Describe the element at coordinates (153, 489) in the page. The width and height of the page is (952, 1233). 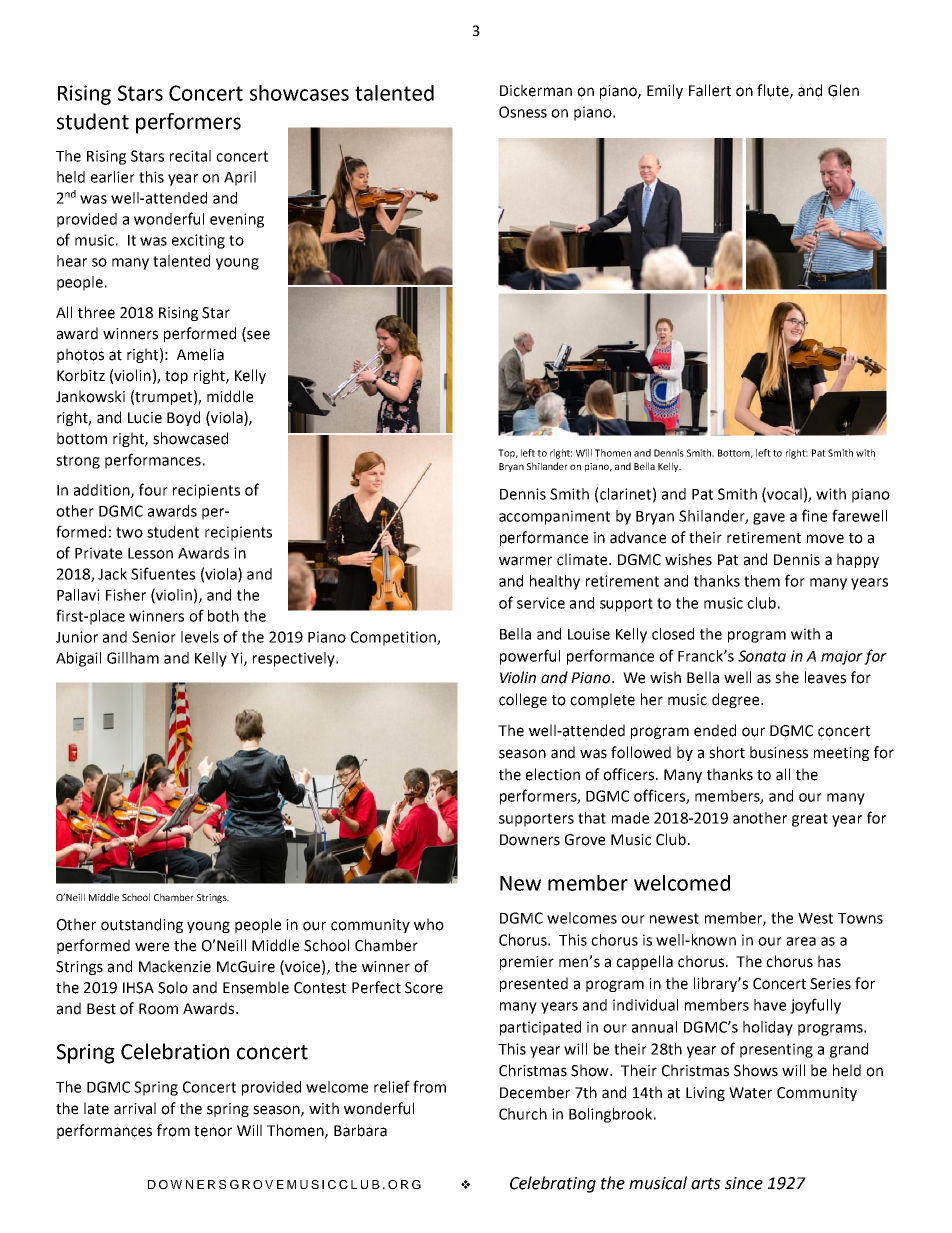
I see `four` at that location.
